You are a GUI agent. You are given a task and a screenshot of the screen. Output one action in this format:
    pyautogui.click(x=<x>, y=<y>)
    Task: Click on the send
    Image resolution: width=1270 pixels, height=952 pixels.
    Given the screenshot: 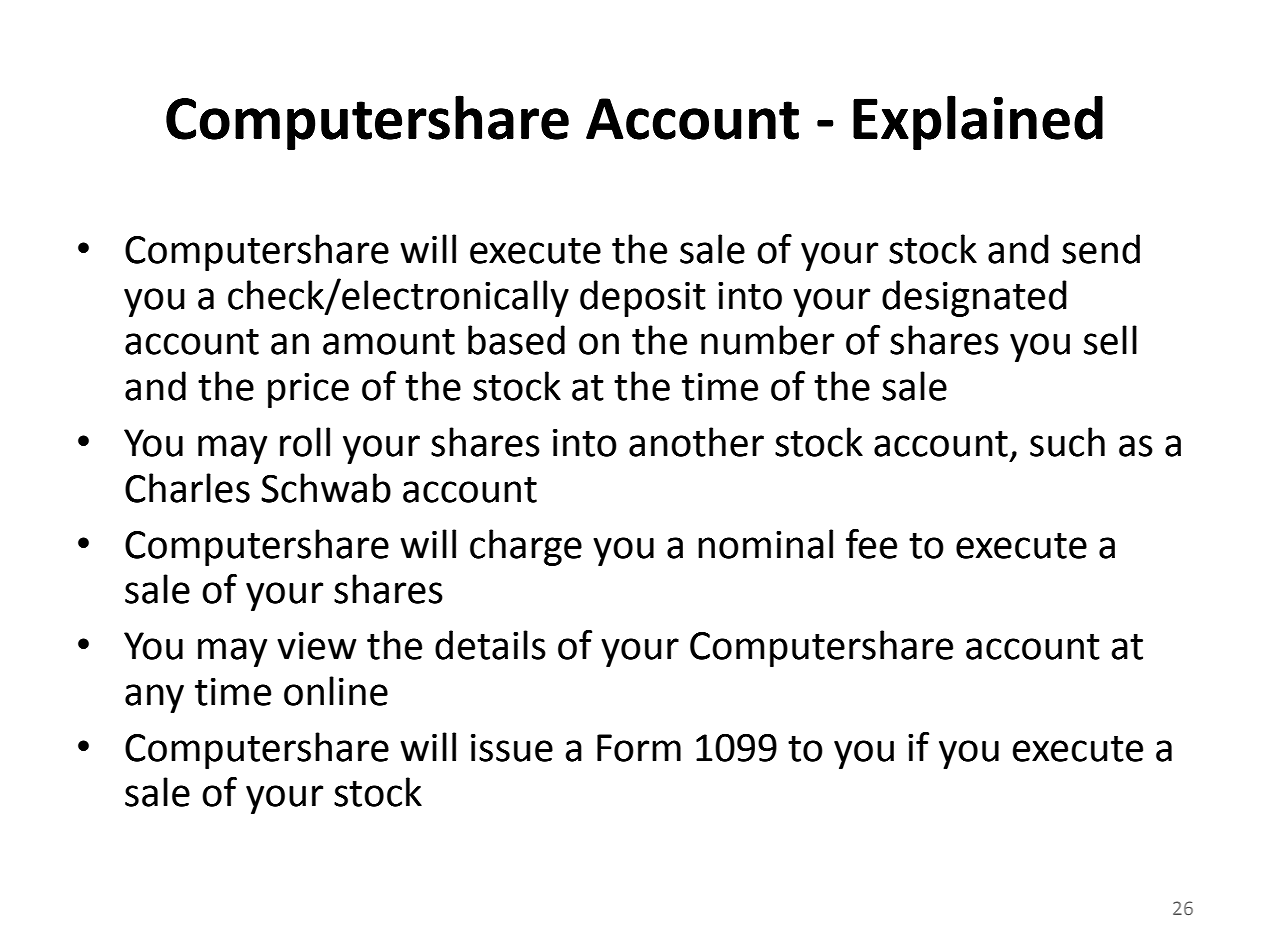 What is the action you would take?
    pyautogui.click(x=1101, y=249)
